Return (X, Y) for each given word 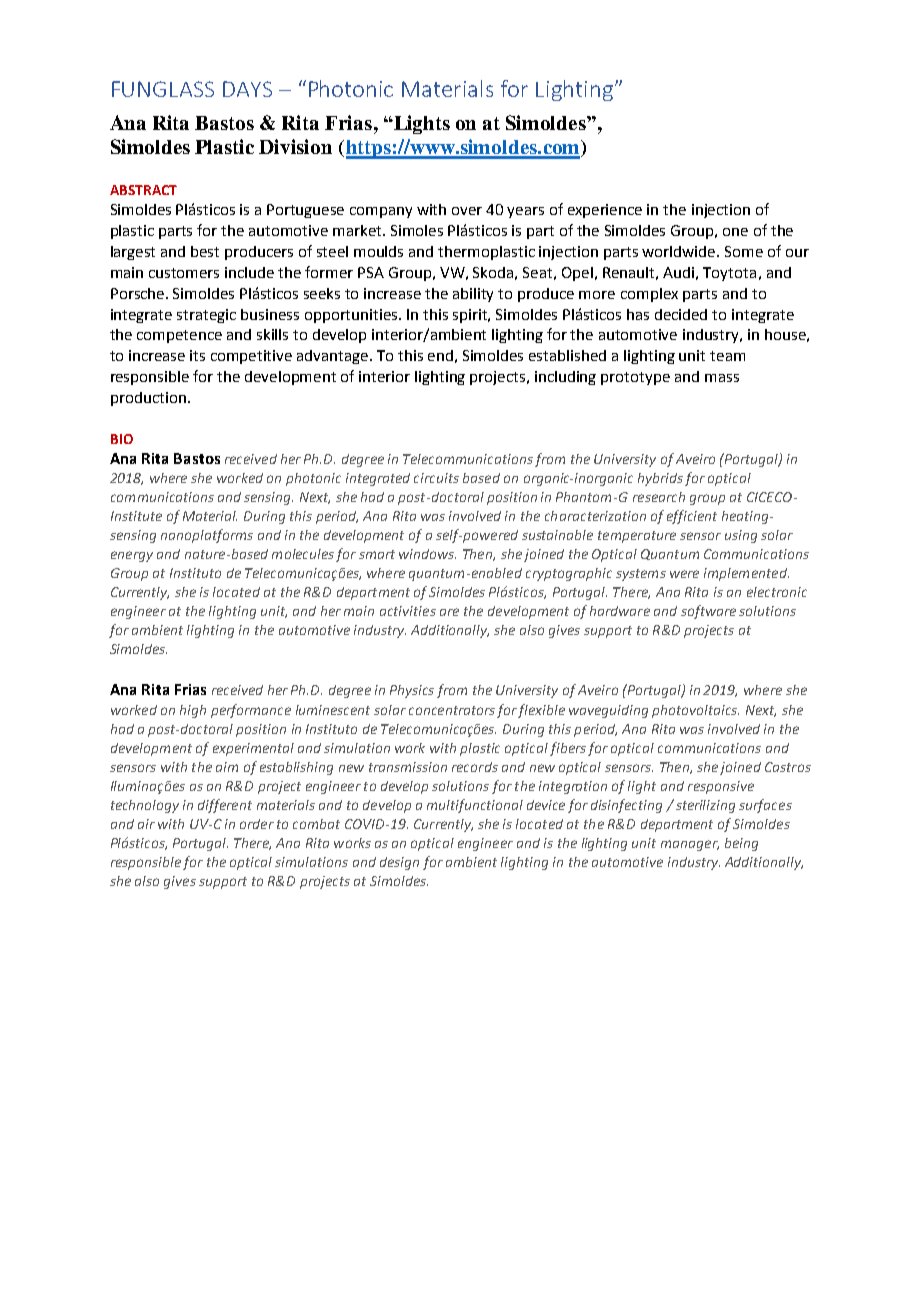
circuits (436, 478)
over (467, 211)
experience (605, 211)
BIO (122, 439)
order (257, 824)
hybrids (660, 479)
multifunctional (475, 806)
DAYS (247, 89)
